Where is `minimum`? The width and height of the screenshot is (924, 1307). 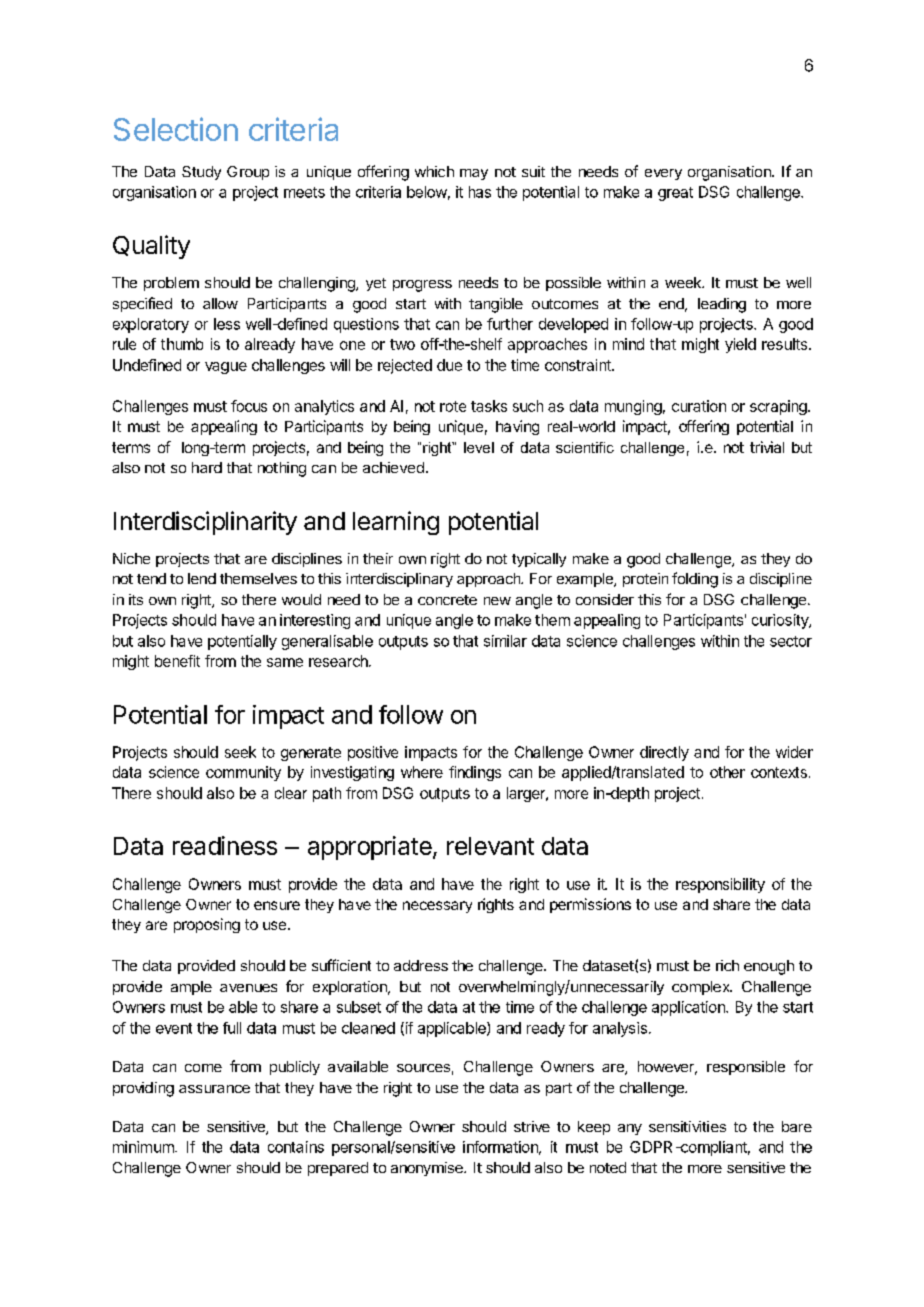
minimum is located at coordinates (144, 1147).
